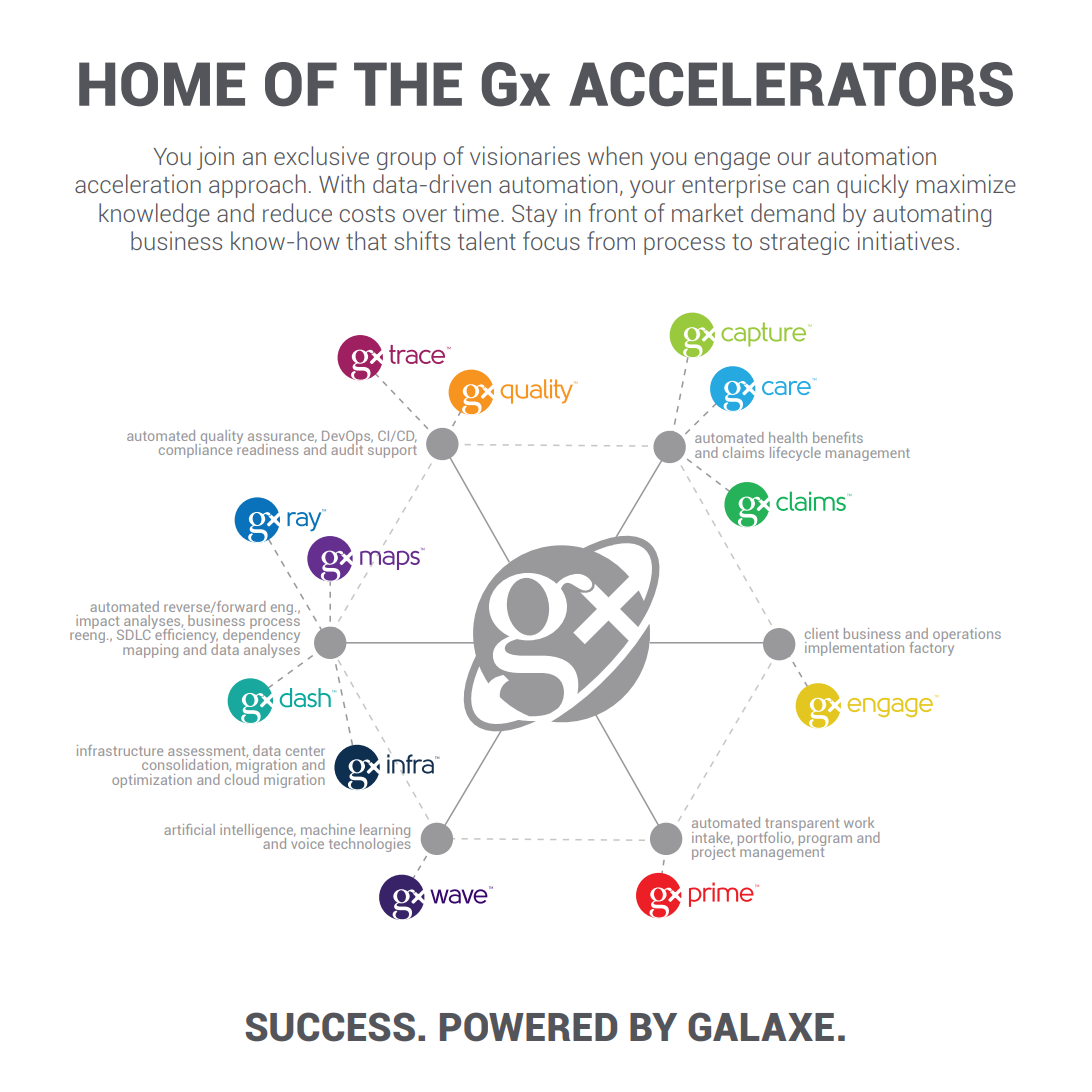 Image resolution: width=1092 pixels, height=1092 pixels. Describe the element at coordinates (261, 636) in the image. I see `dependency` at that location.
